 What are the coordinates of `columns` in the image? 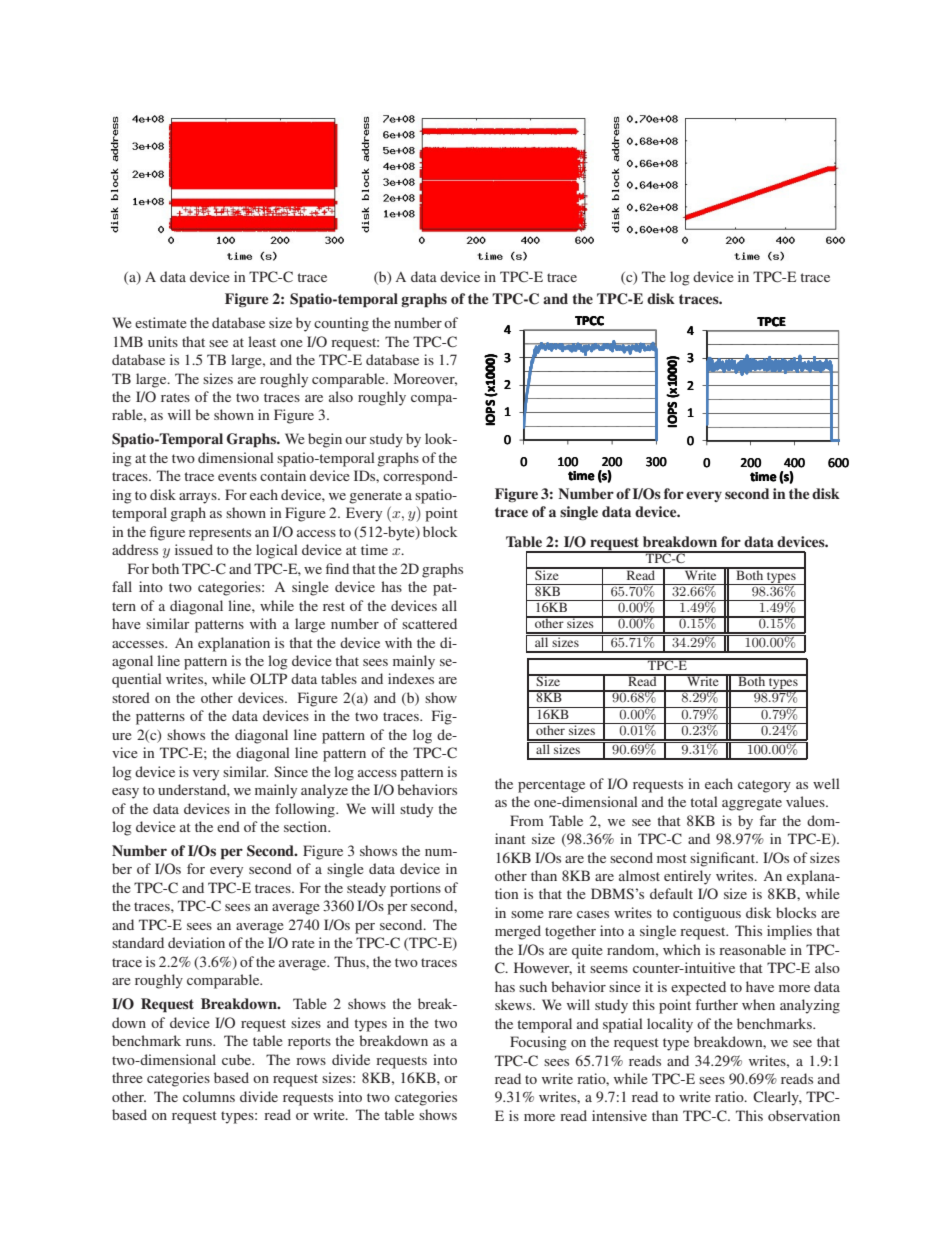 It's located at (209, 1096).
